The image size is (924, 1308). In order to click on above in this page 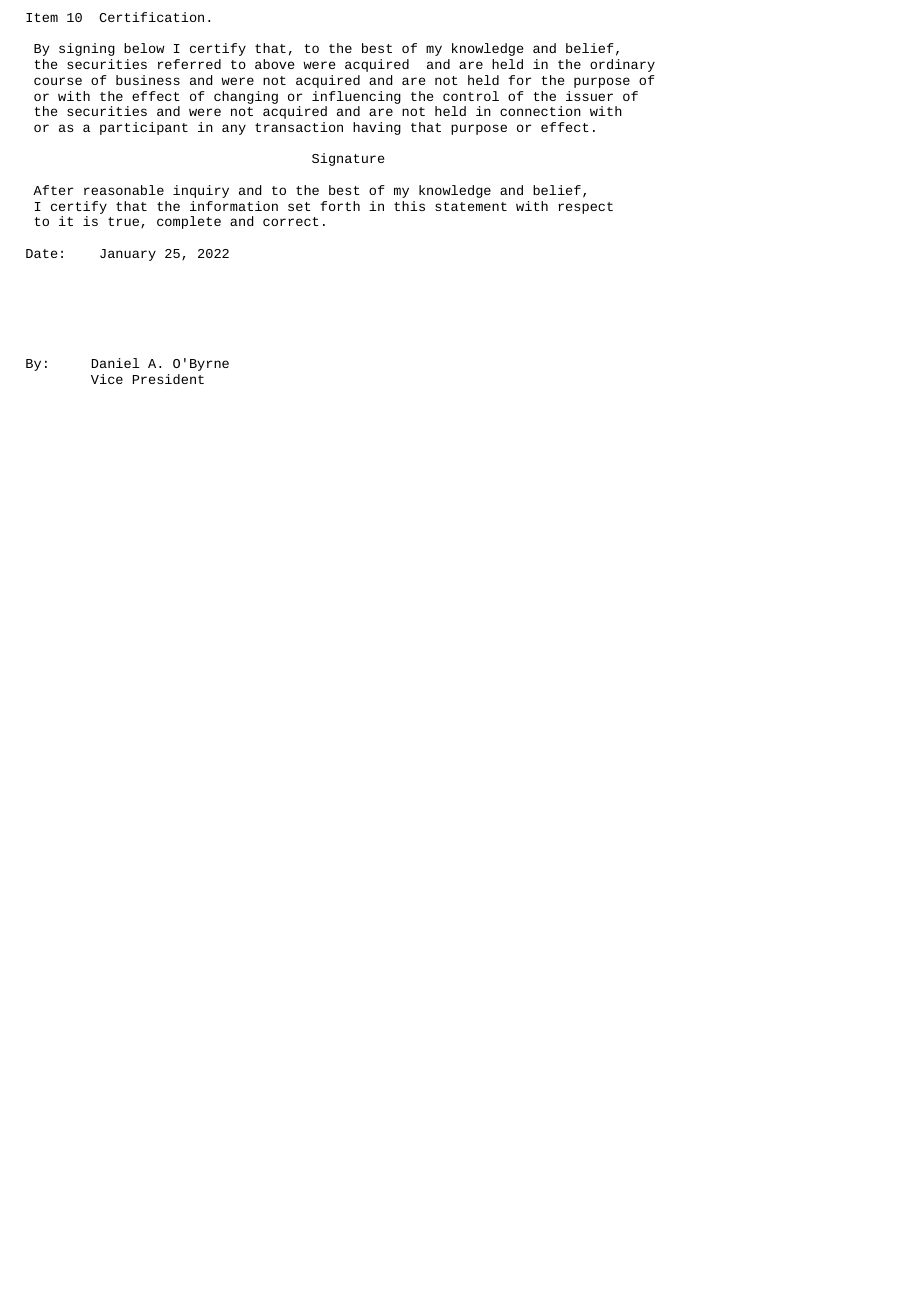, I will do `click(274, 64)`.
